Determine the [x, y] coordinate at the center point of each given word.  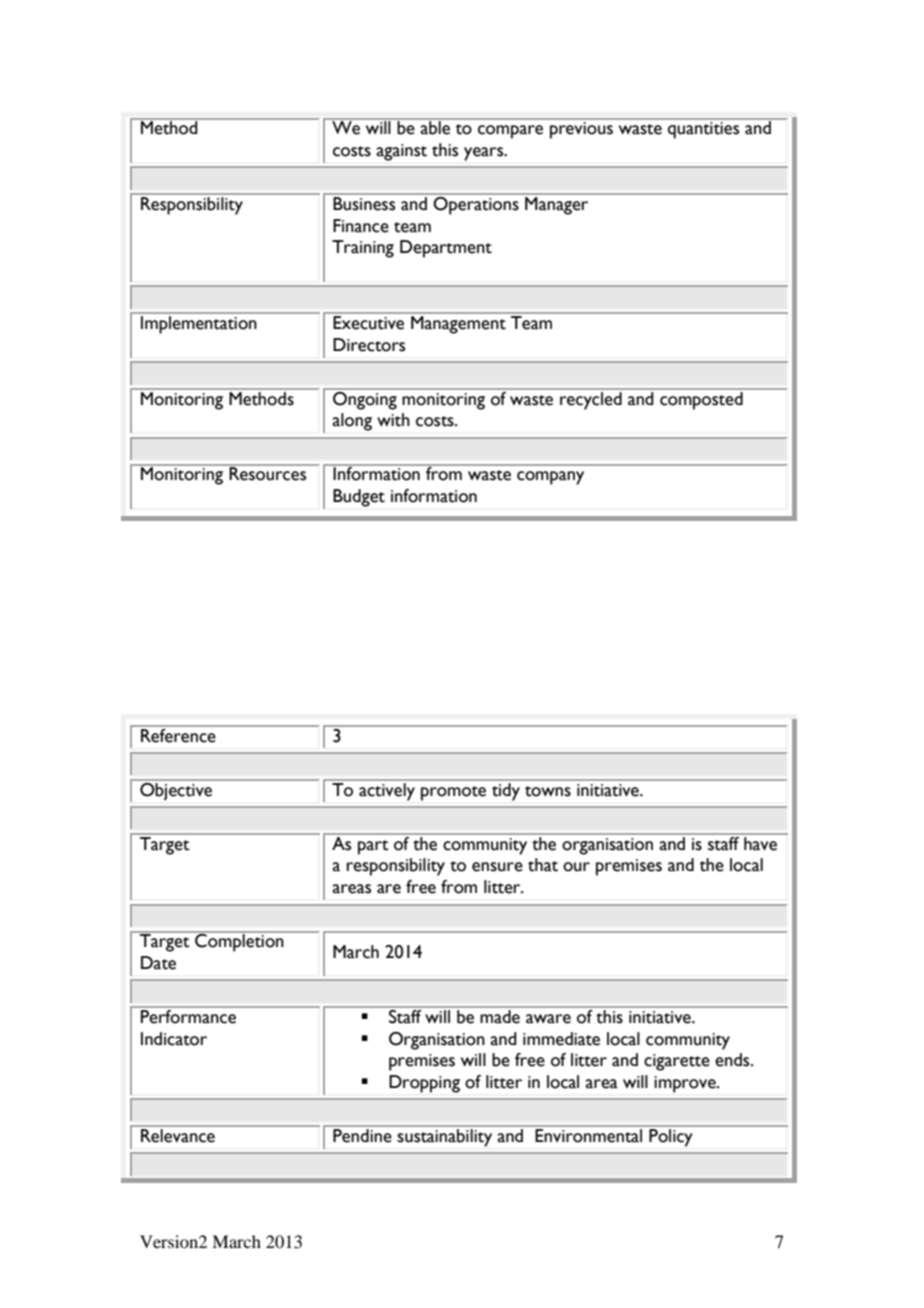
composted [701, 400]
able [435, 127]
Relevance [178, 1135]
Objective [176, 790]
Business [364, 203]
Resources [268, 473]
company [550, 478]
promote [453, 793]
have [760, 843]
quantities [703, 130]
